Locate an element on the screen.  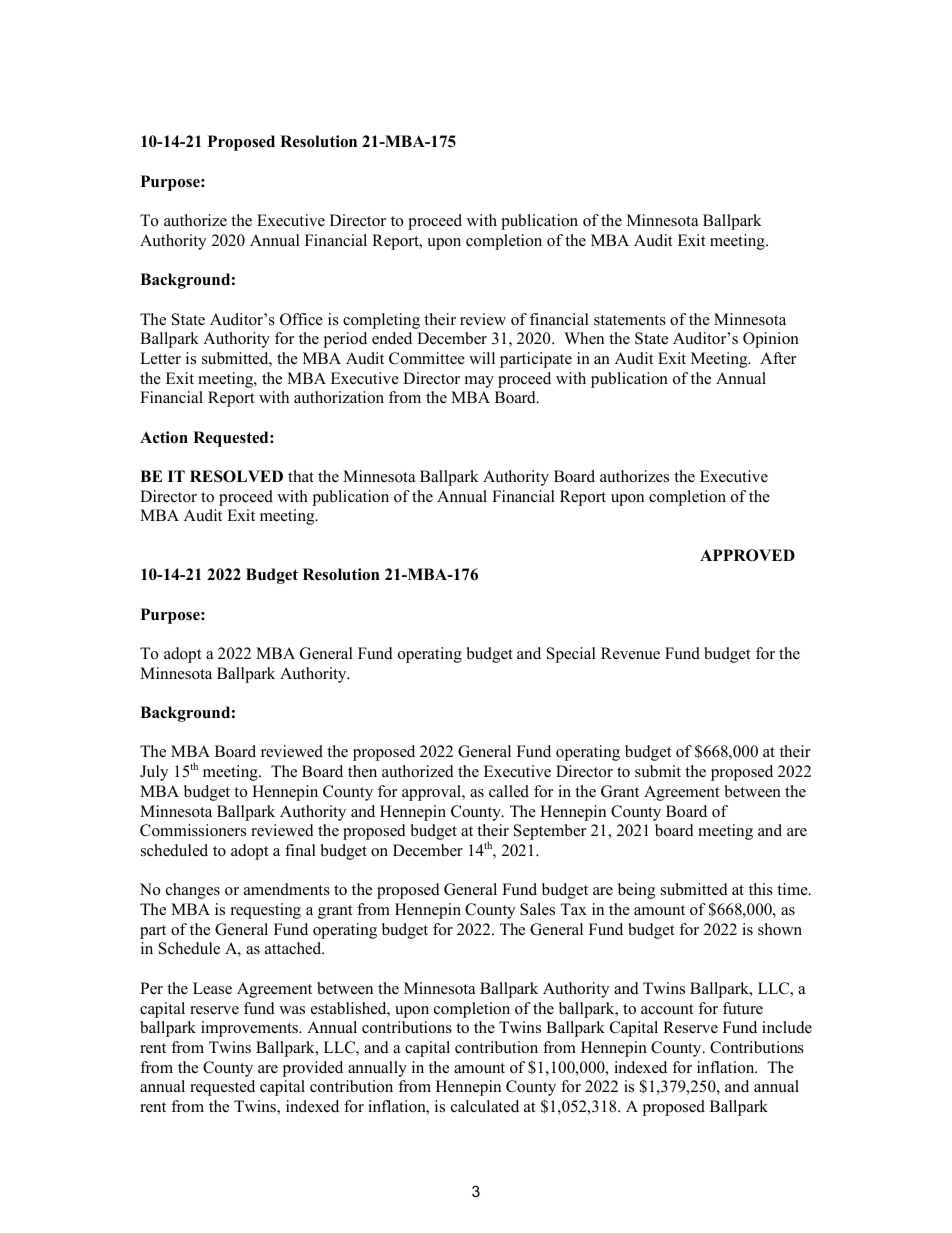
called is located at coordinates (509, 791).
